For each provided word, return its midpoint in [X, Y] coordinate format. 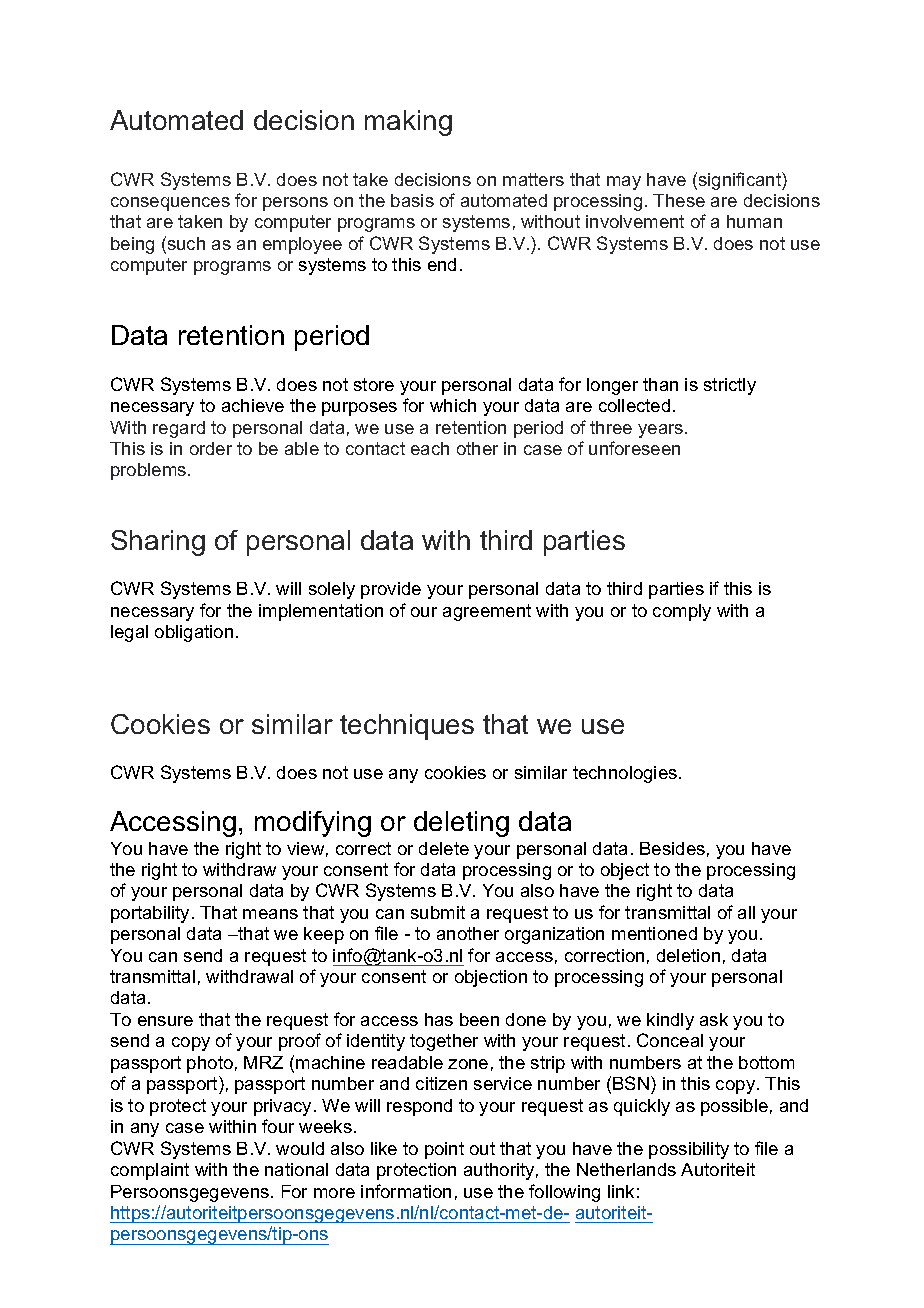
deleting [461, 824]
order [211, 448]
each [430, 448]
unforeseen [634, 448]
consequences [170, 204]
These [679, 200]
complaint [150, 1171]
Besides [672, 848]
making [408, 123]
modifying [313, 824]
